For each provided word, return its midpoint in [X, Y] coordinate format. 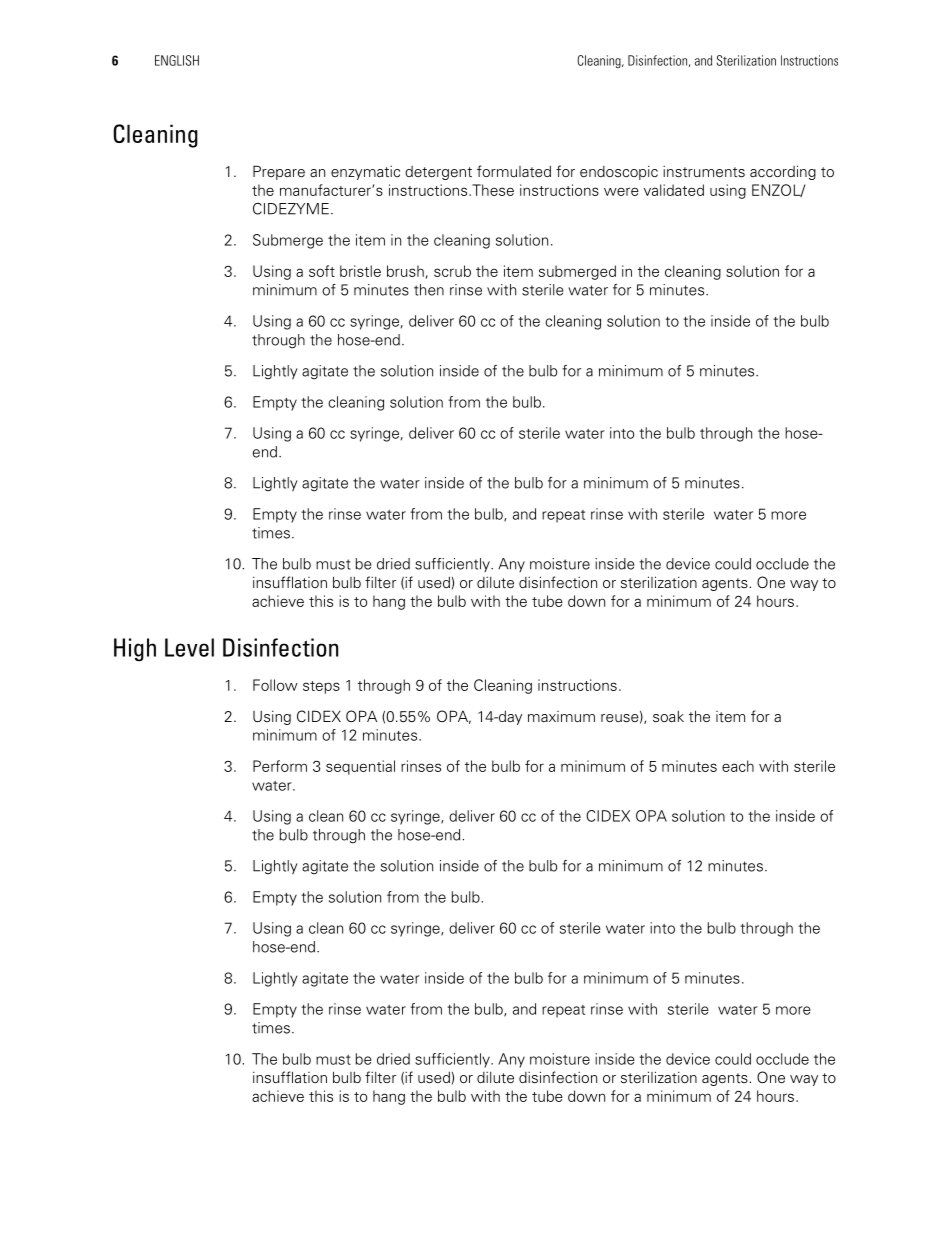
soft [322, 271]
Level [189, 647]
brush [405, 271]
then [429, 290]
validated [674, 190]
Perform [280, 766]
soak [668, 716]
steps [321, 687]
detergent [438, 173]
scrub [452, 271]
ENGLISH [177, 60]
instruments [704, 172]
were [621, 191]
